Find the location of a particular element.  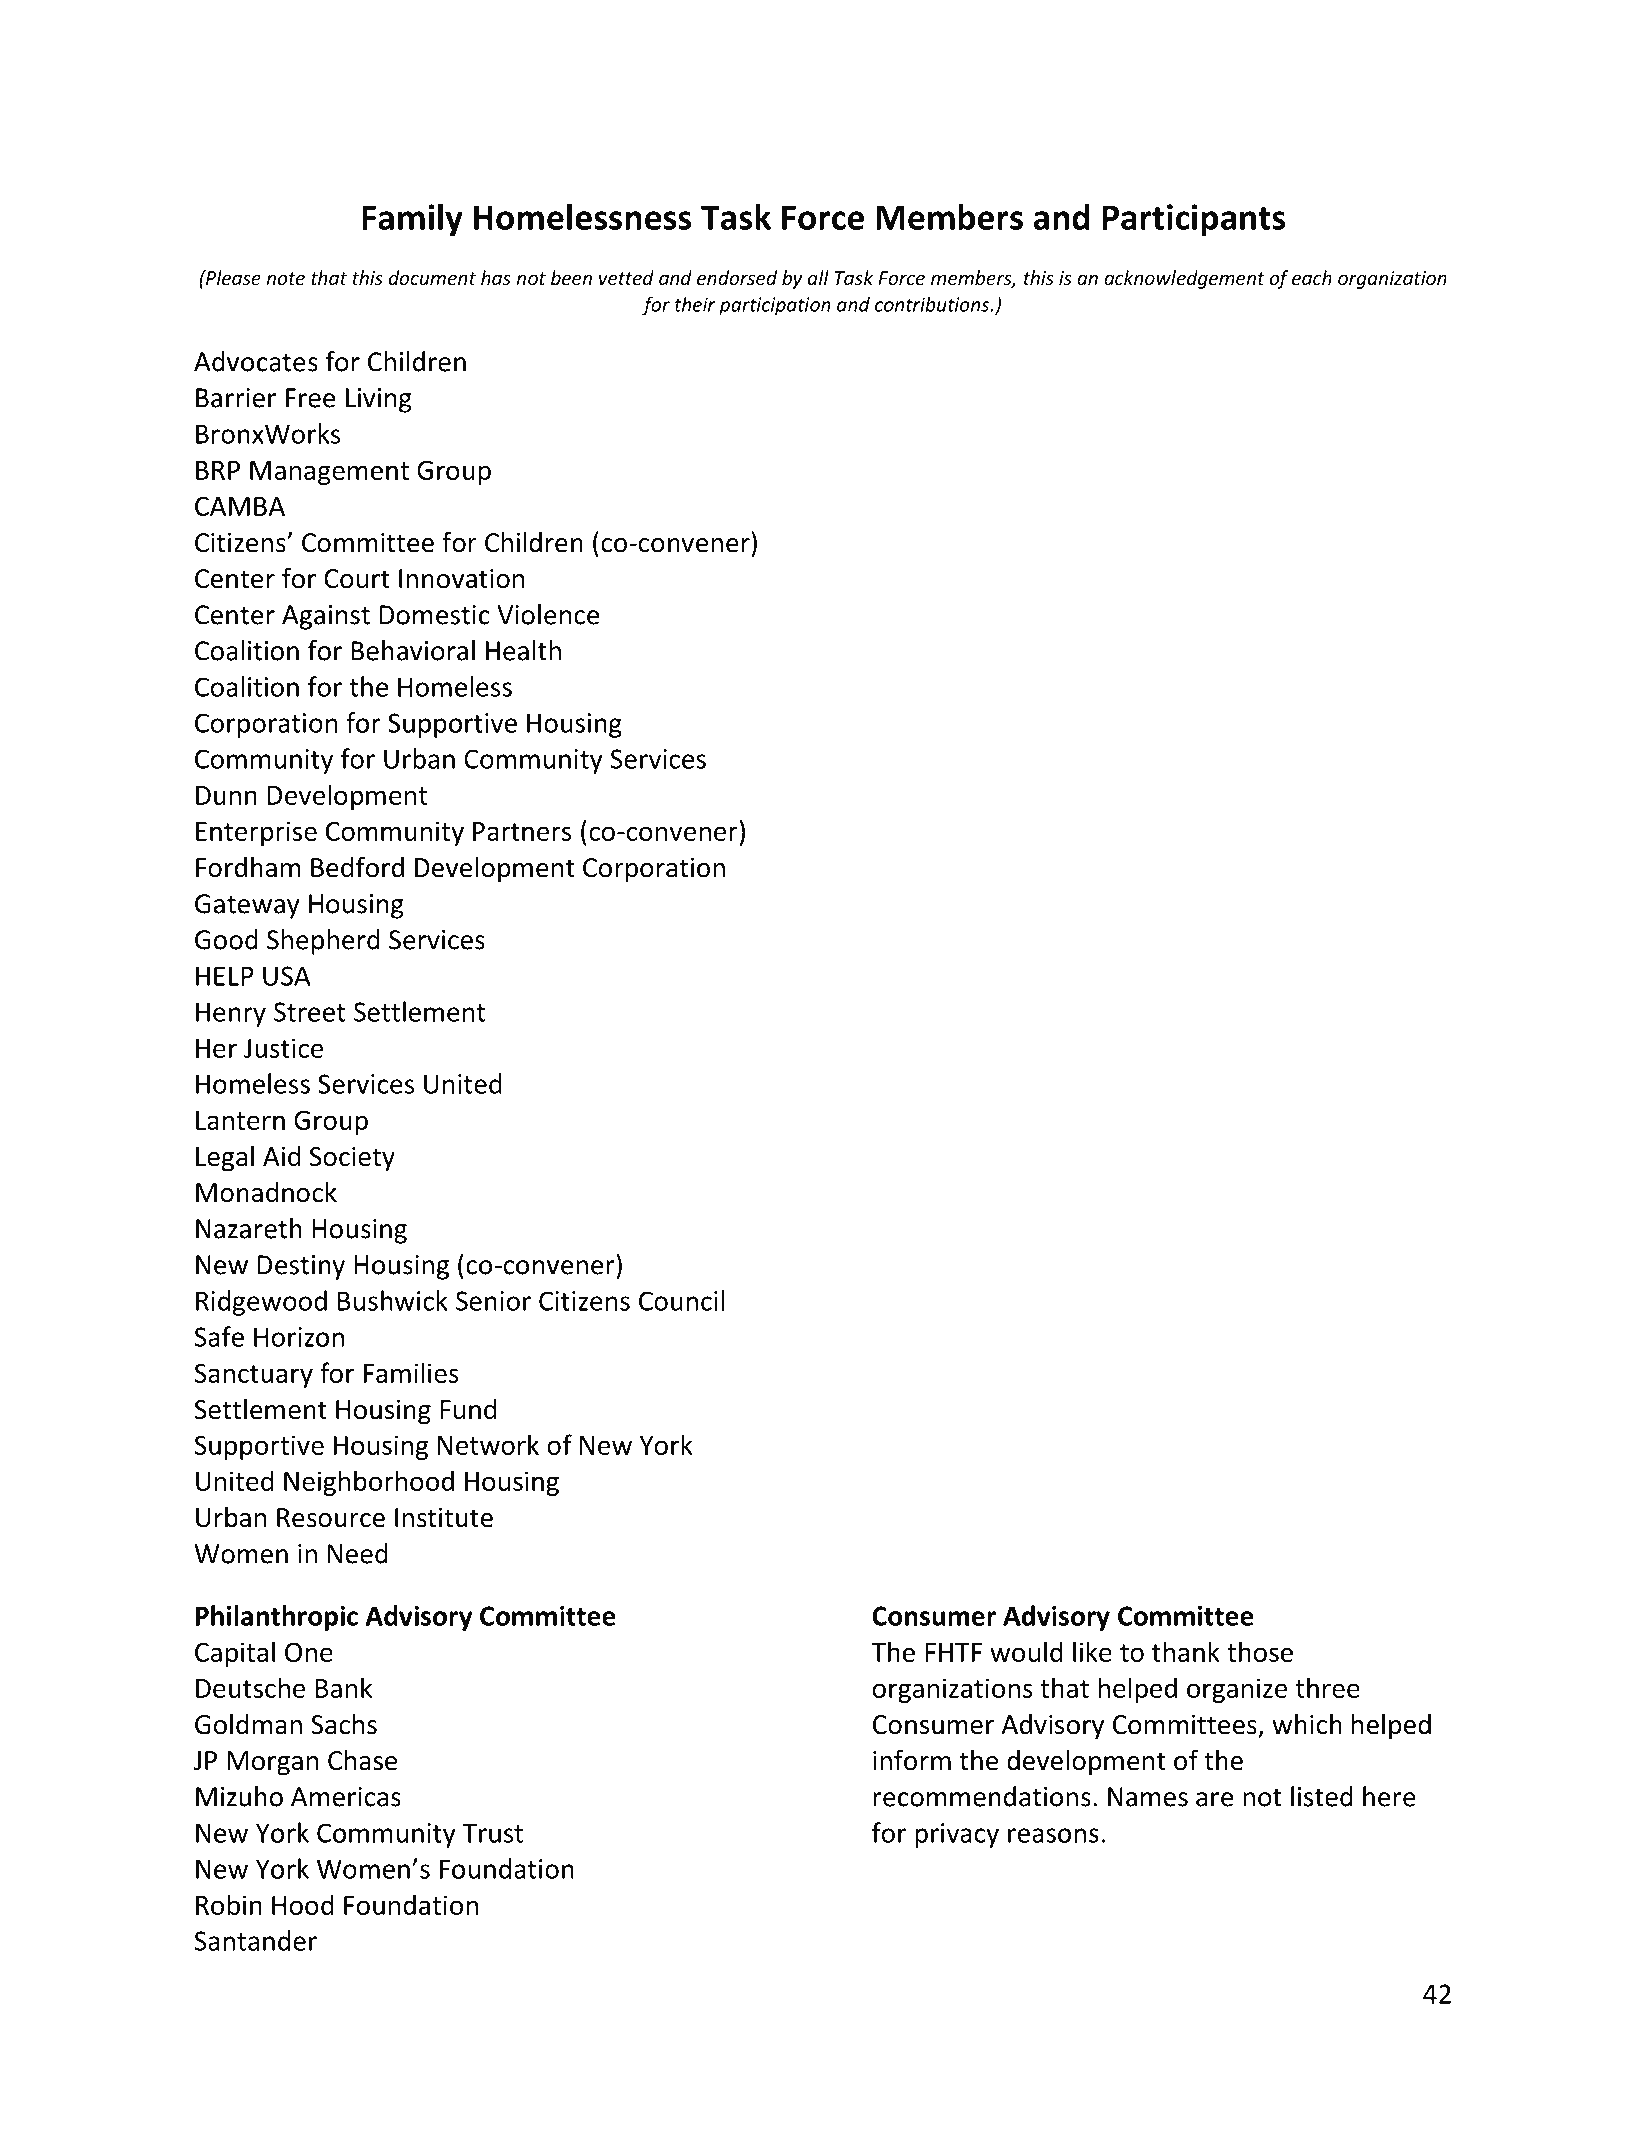

each is located at coordinates (1311, 277).
